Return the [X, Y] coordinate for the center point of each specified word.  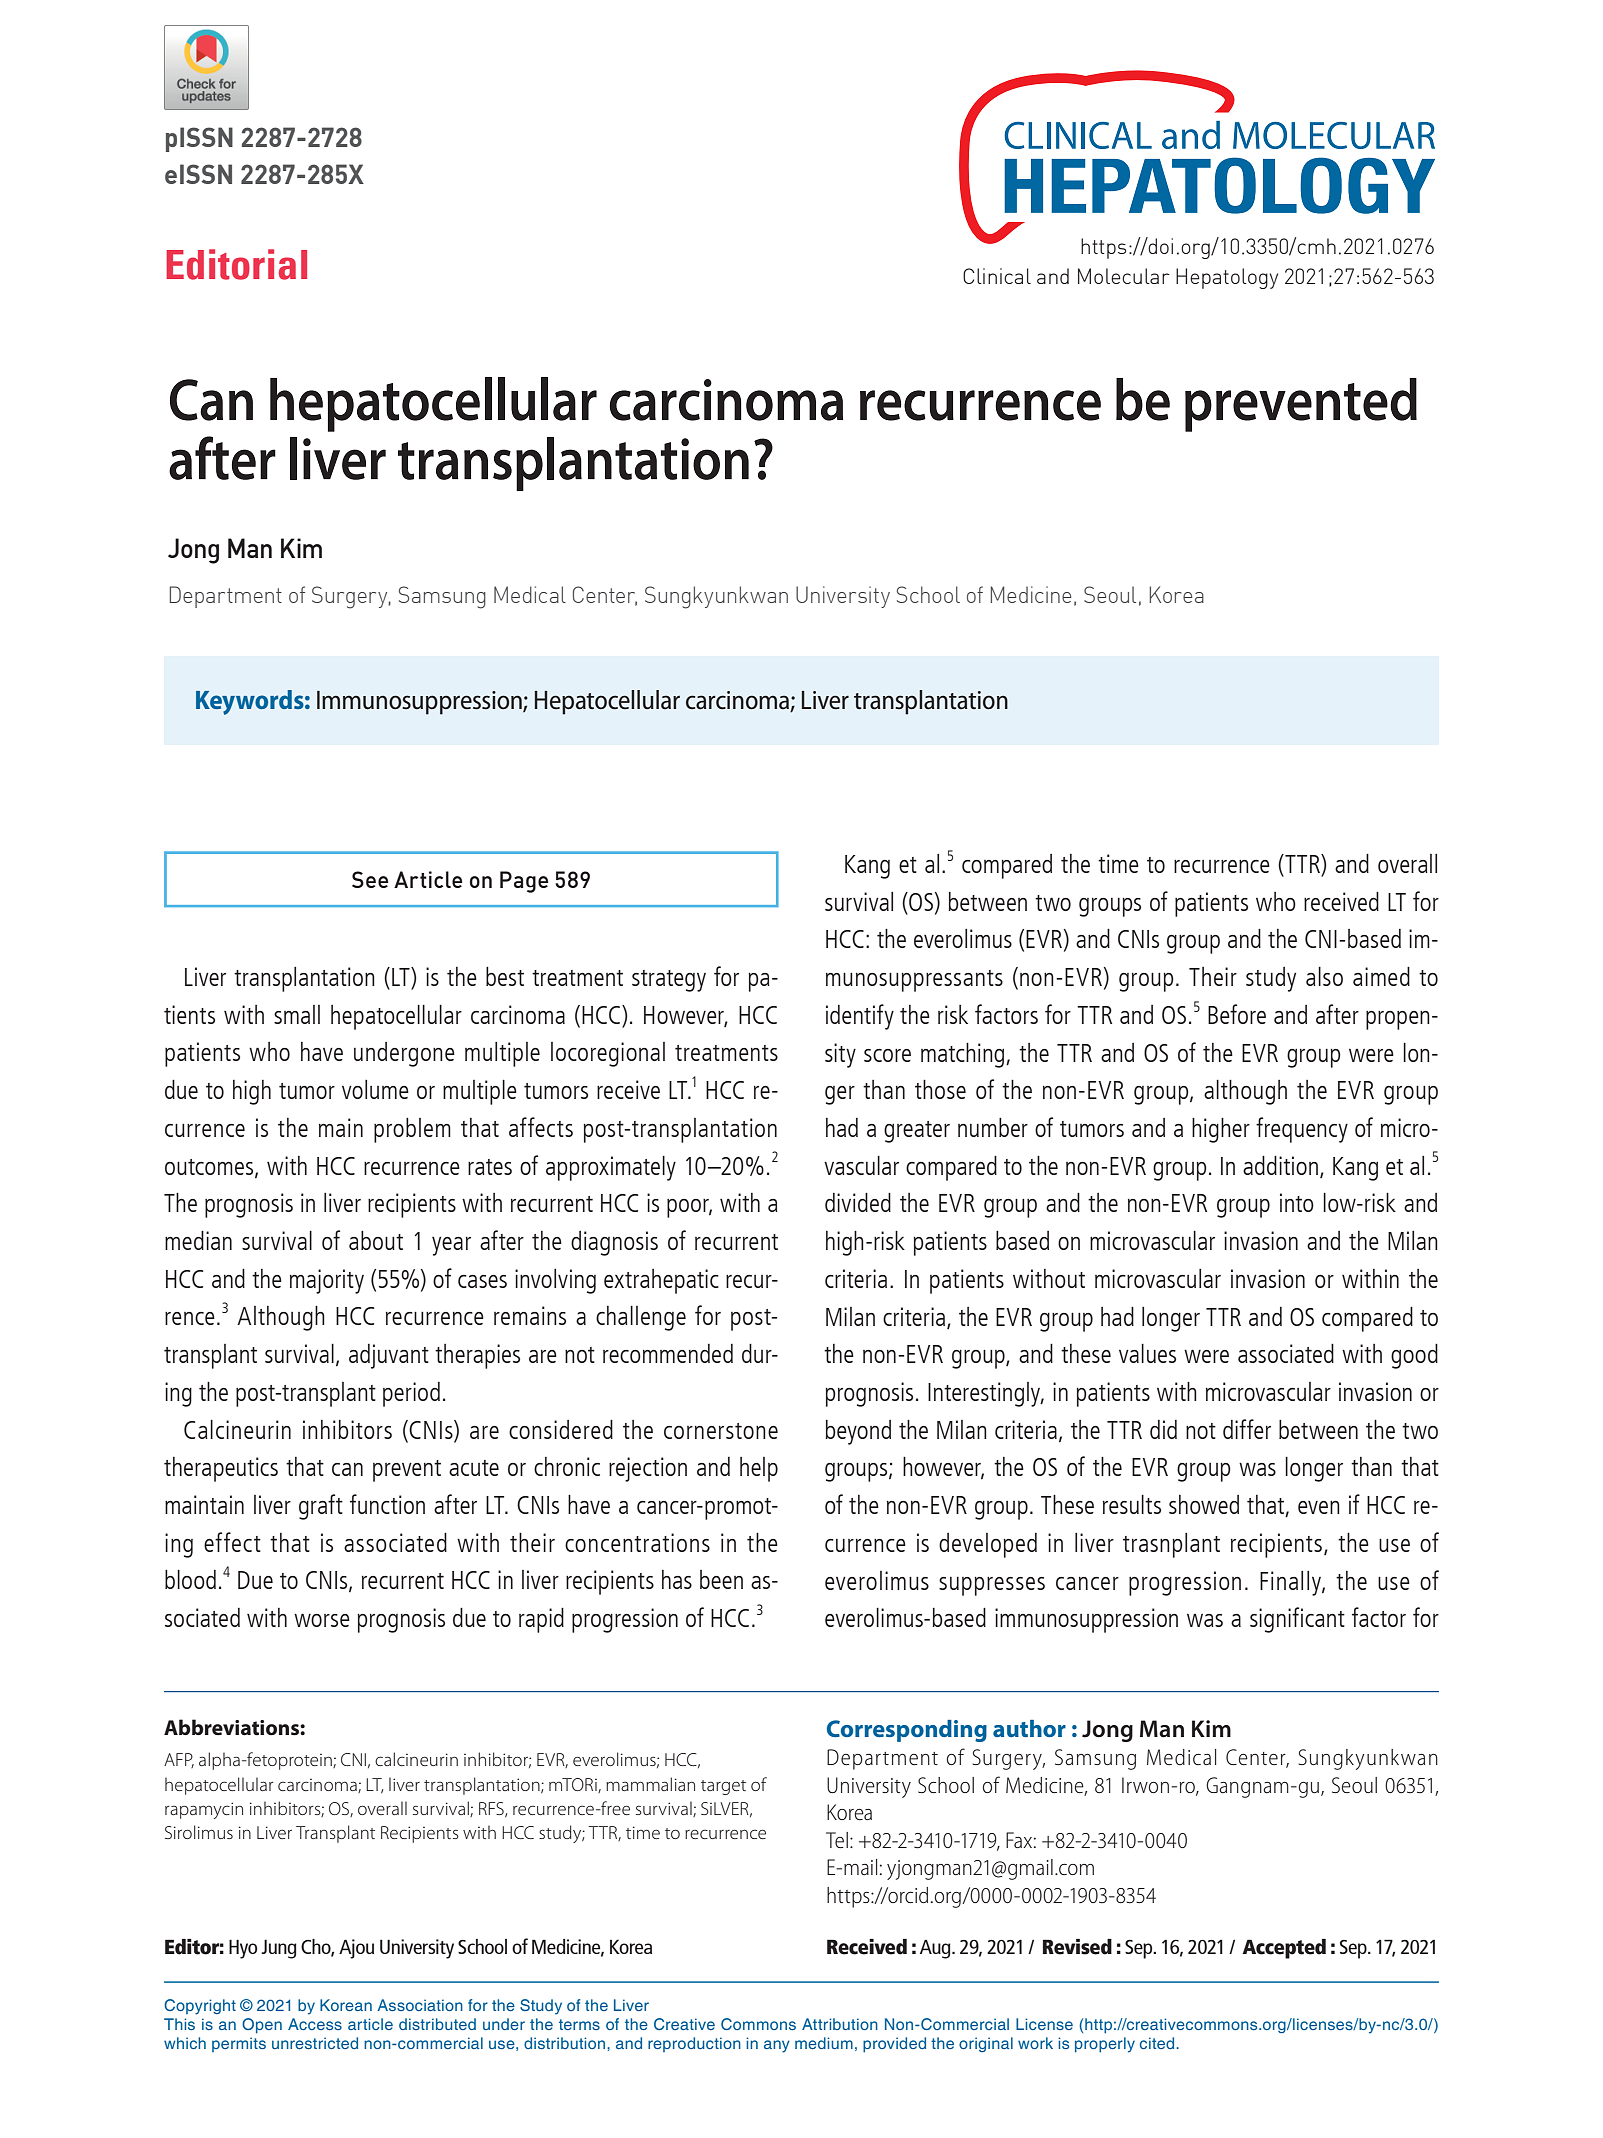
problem [412, 1130]
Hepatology [1227, 278]
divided [858, 1202]
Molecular [1124, 276]
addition [1280, 1165]
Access [315, 2024]
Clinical [997, 276]
